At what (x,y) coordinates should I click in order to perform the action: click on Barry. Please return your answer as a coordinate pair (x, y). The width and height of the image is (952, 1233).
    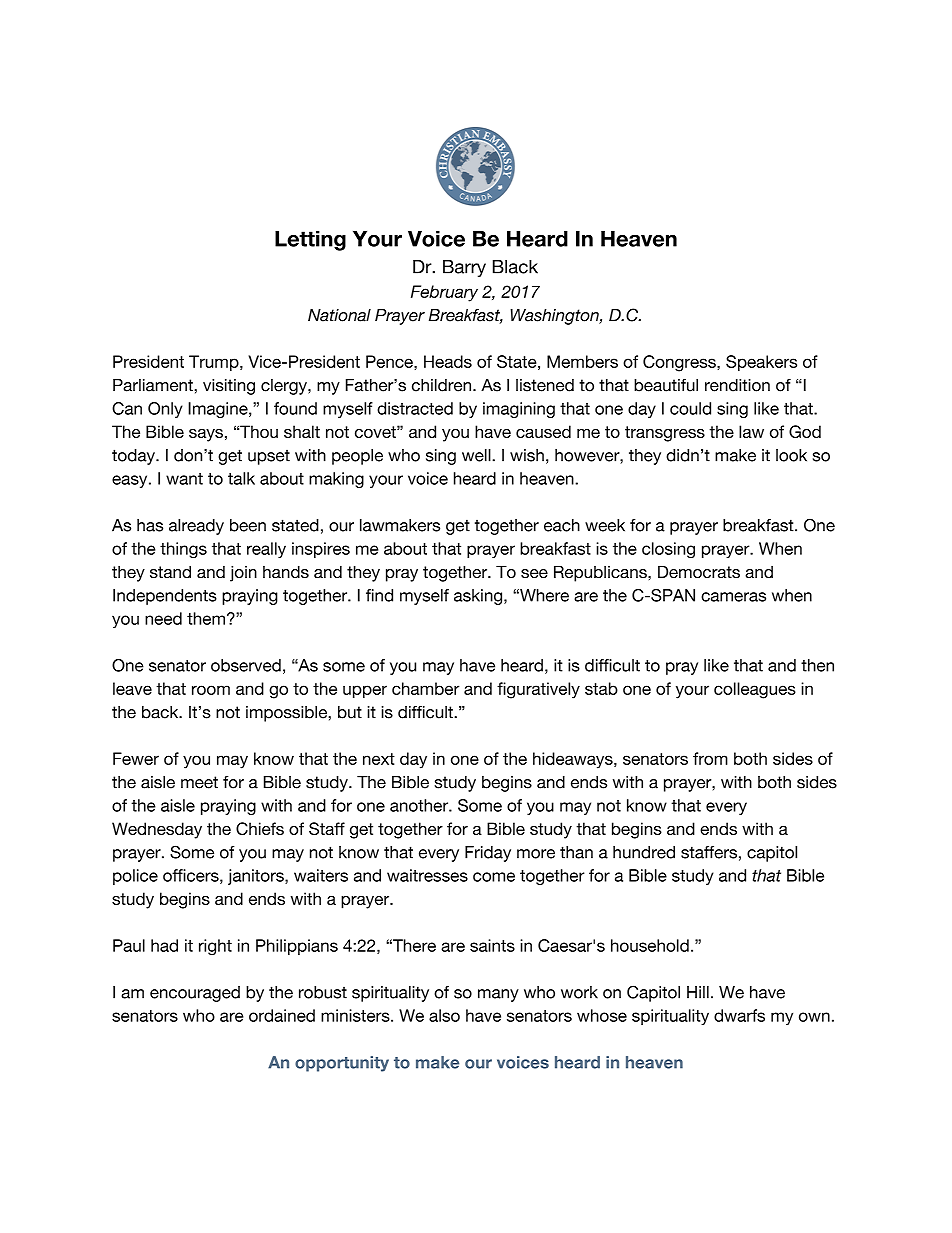
    Looking at the image, I should click on (464, 268).
